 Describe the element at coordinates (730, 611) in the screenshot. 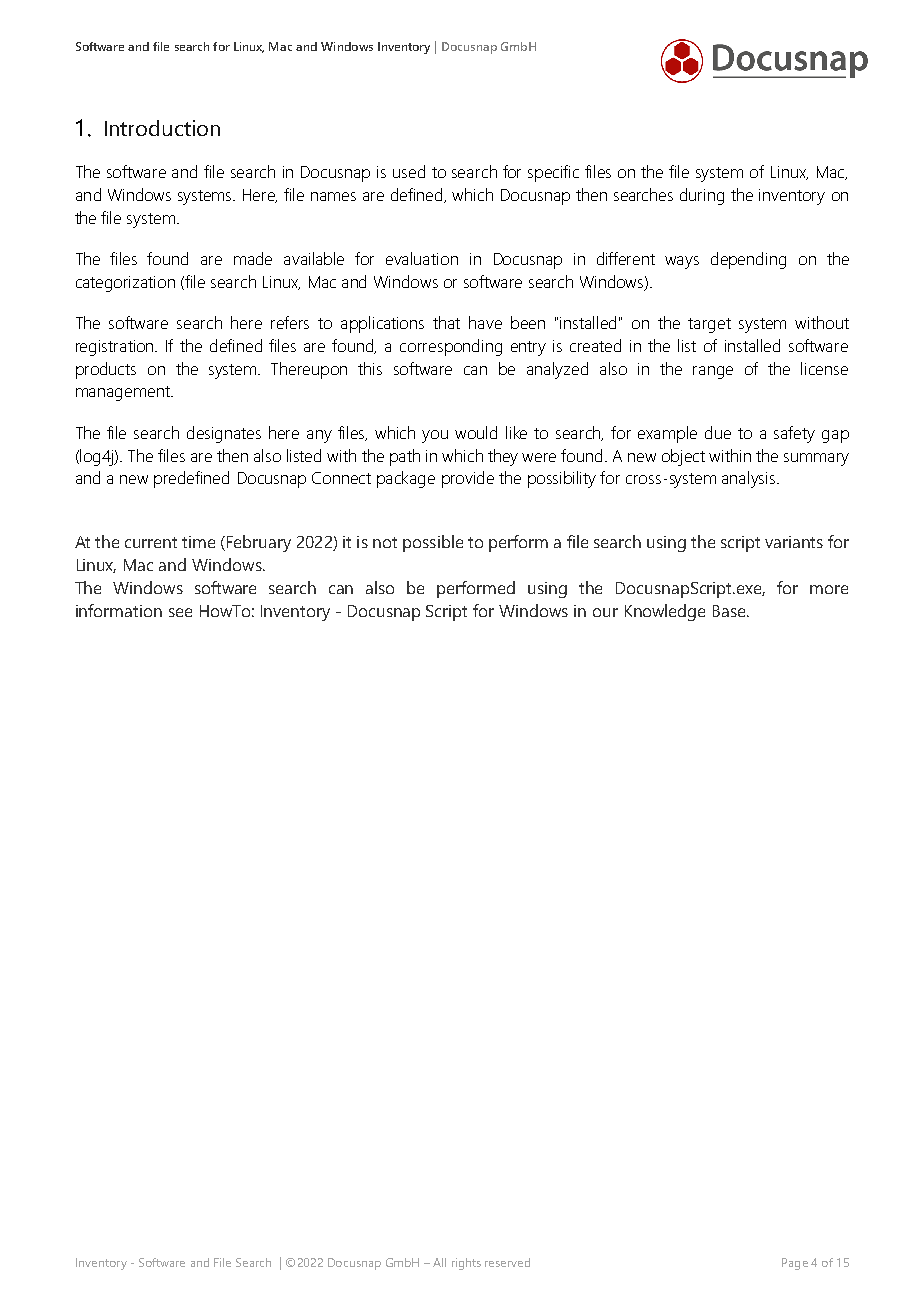

I see `Base` at that location.
